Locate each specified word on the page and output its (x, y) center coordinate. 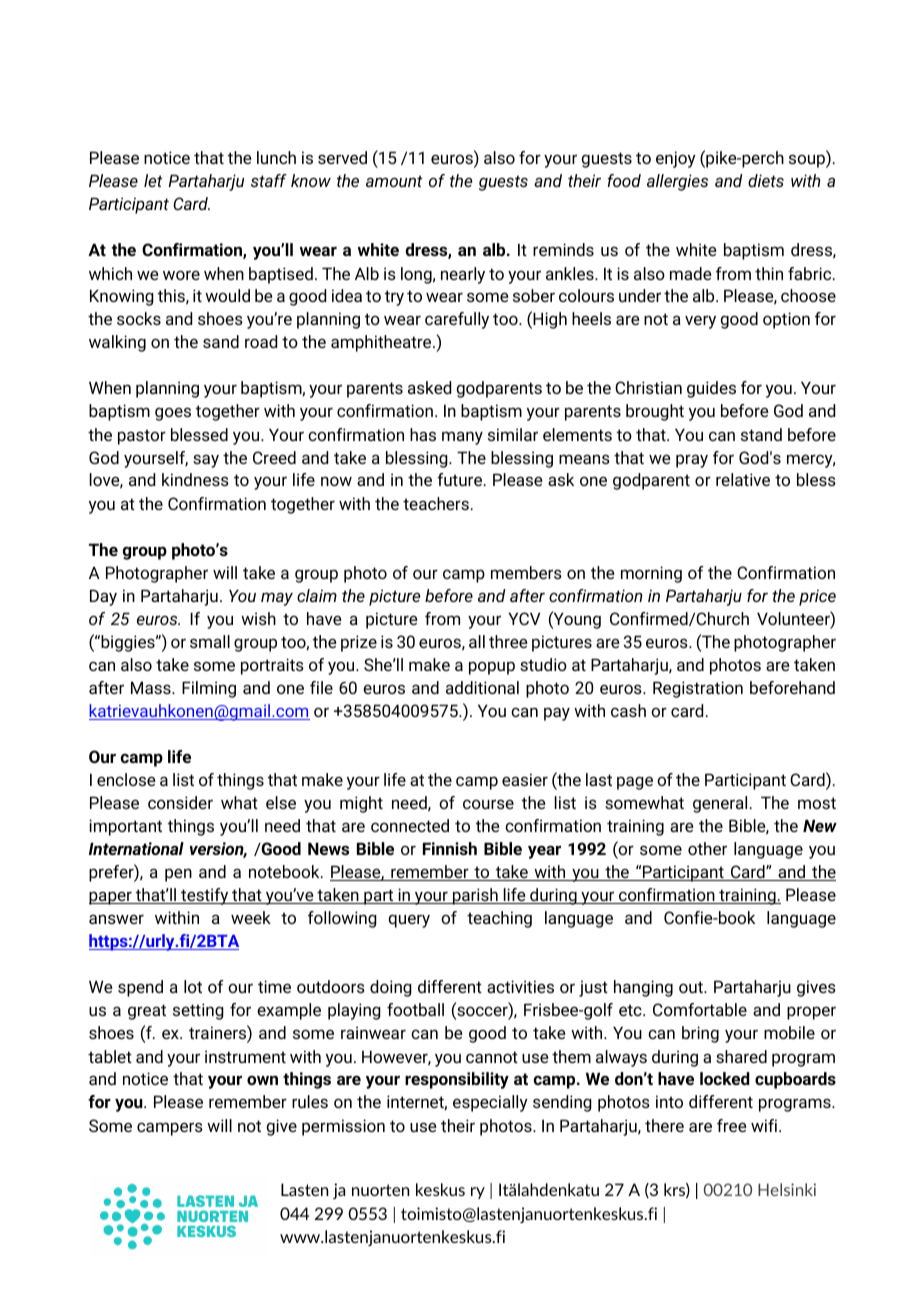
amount (394, 181)
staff (269, 180)
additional (482, 687)
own (262, 1080)
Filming (209, 689)
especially (490, 1103)
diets (766, 180)
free (731, 1125)
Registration (698, 689)
